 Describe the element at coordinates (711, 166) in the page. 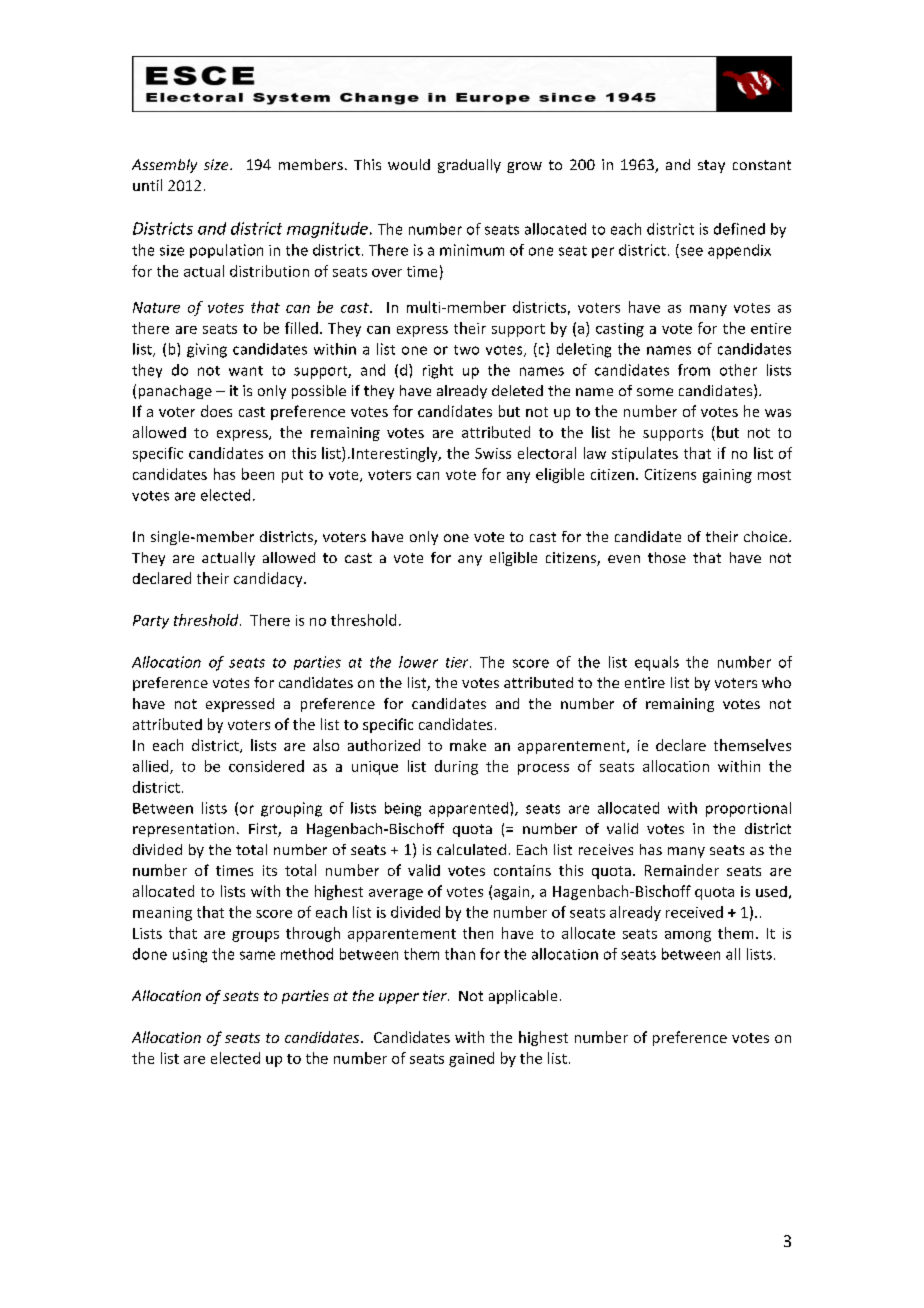

I see `stay` at that location.
